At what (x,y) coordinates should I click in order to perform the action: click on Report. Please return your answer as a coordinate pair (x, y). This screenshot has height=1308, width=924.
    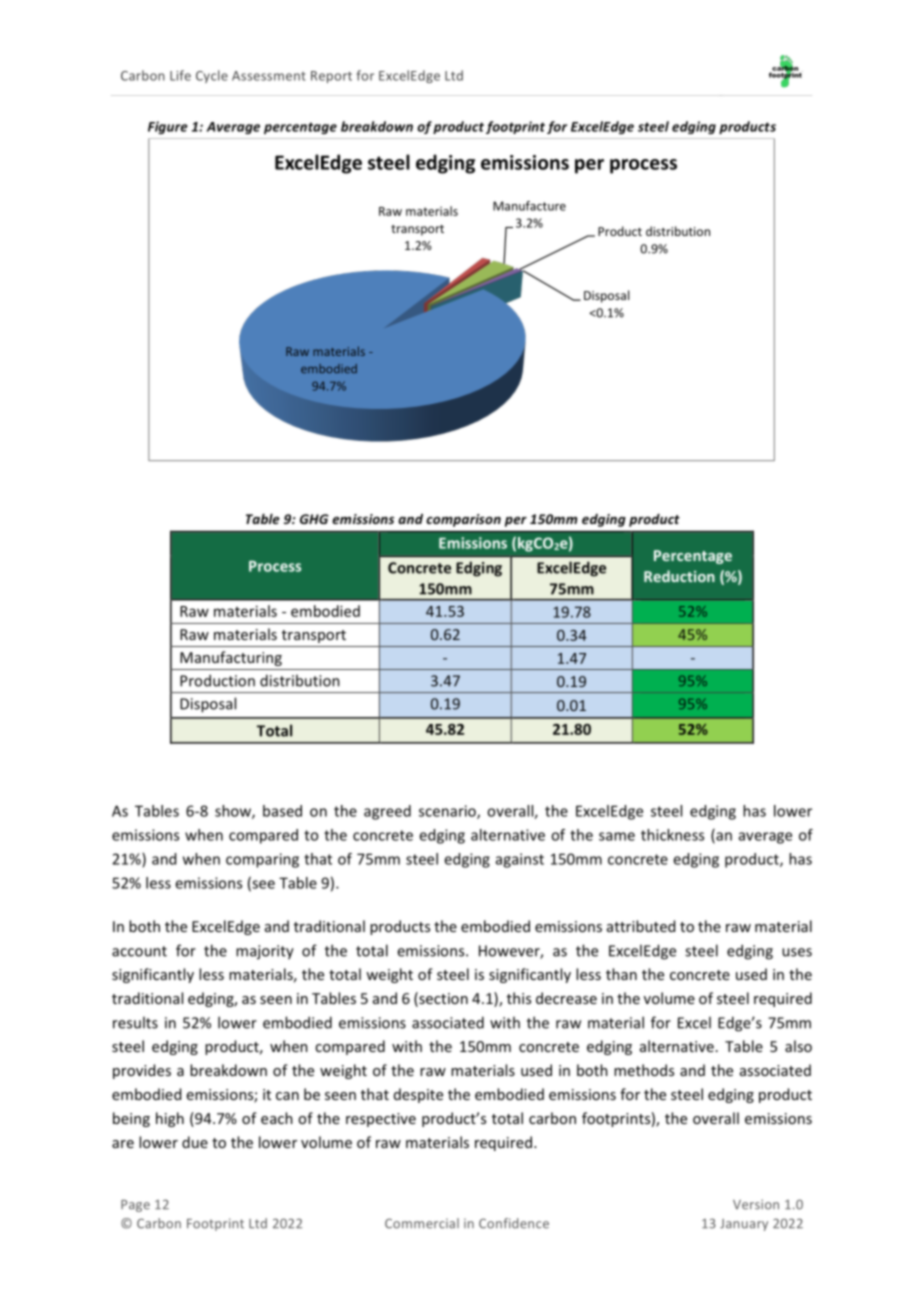
    Looking at the image, I should click on (331, 77).
